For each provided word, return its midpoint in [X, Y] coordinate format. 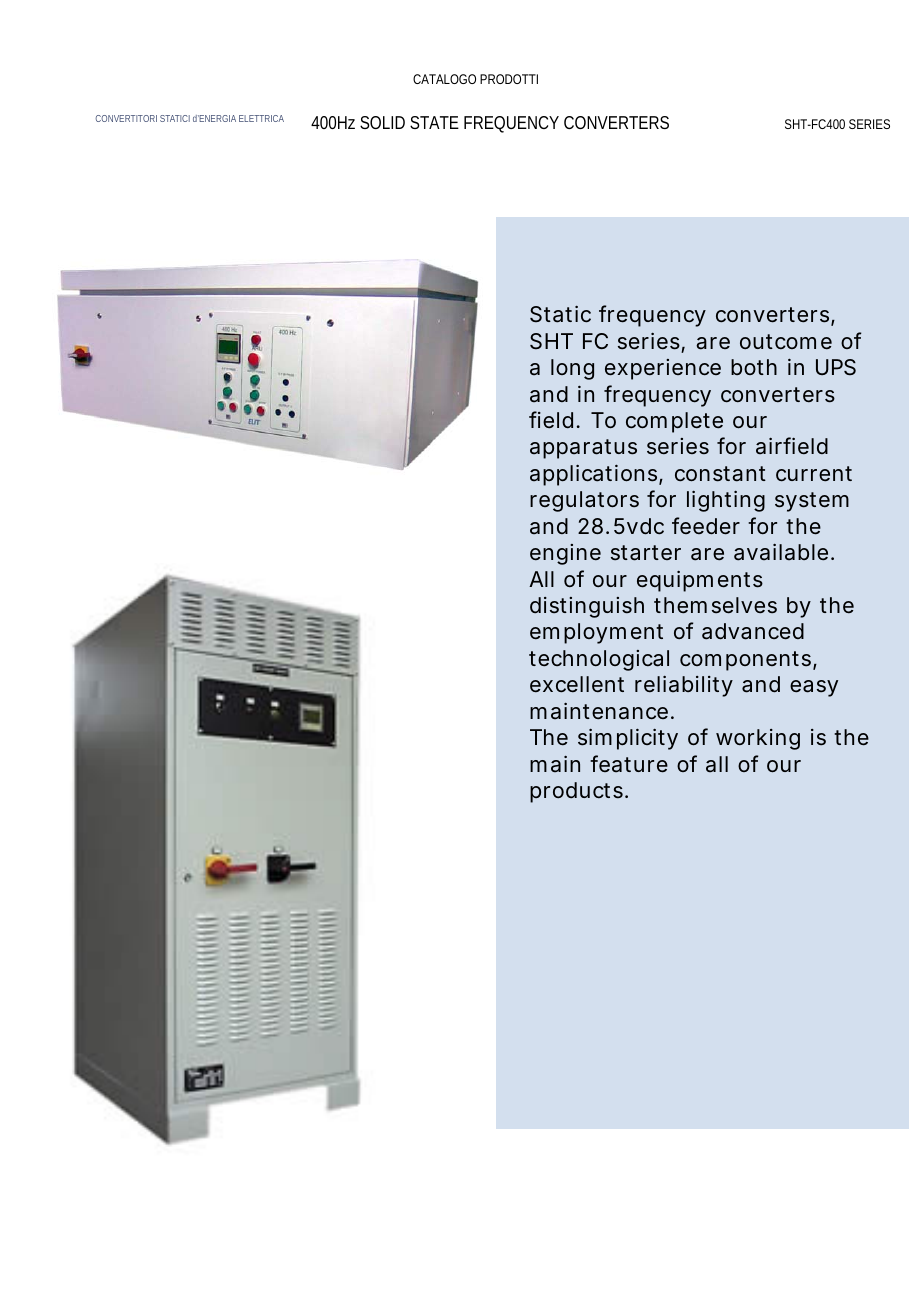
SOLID [382, 122]
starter [646, 553]
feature [629, 764]
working [758, 739]
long [572, 369]
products [576, 792]
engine [565, 554]
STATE [434, 122]
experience [663, 369]
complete [674, 422]
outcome [786, 342]
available [781, 552]
